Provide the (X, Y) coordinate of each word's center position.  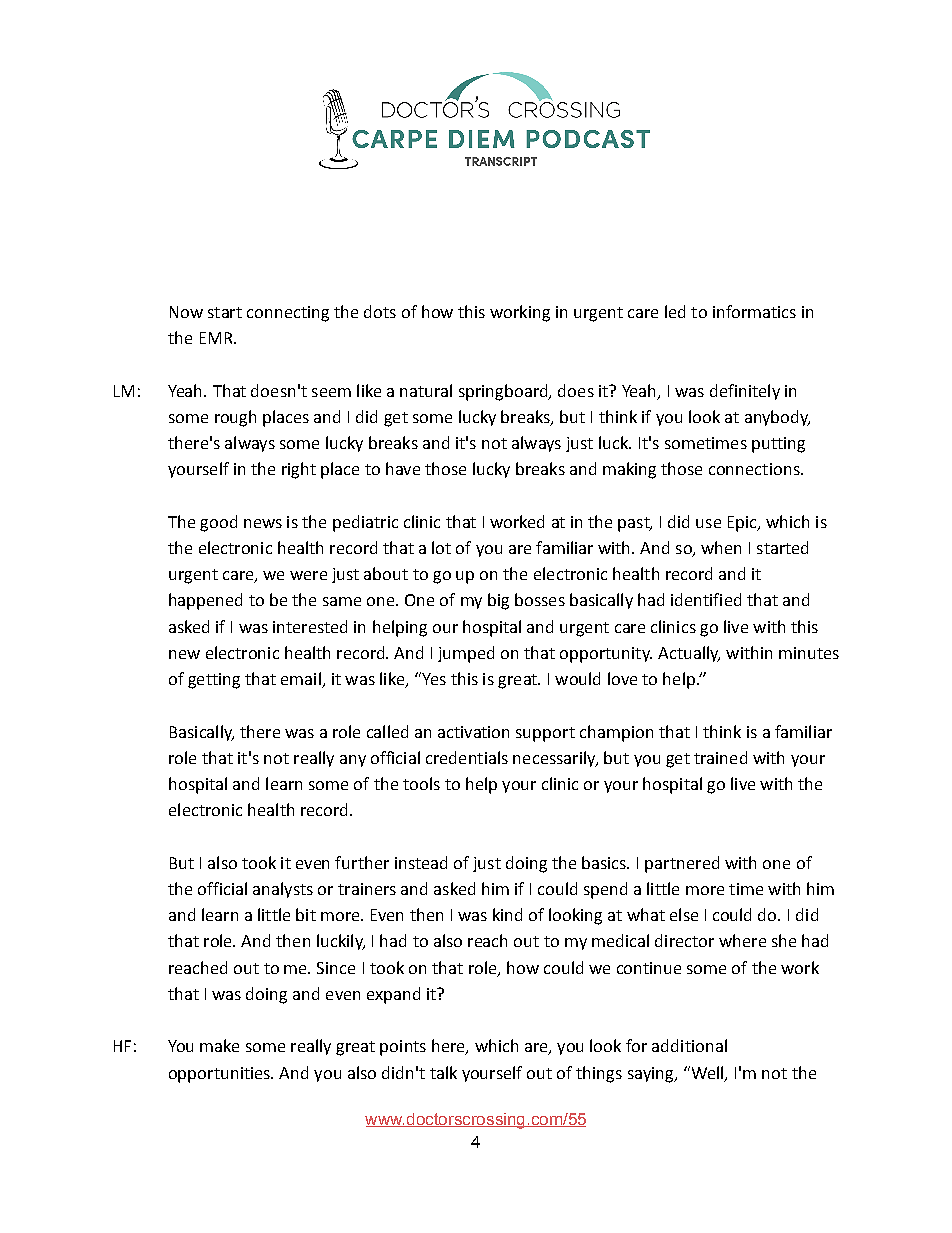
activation (473, 732)
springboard (504, 392)
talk (443, 1072)
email (302, 680)
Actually (689, 654)
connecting (288, 314)
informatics (754, 311)
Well (707, 1073)
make (219, 1045)
